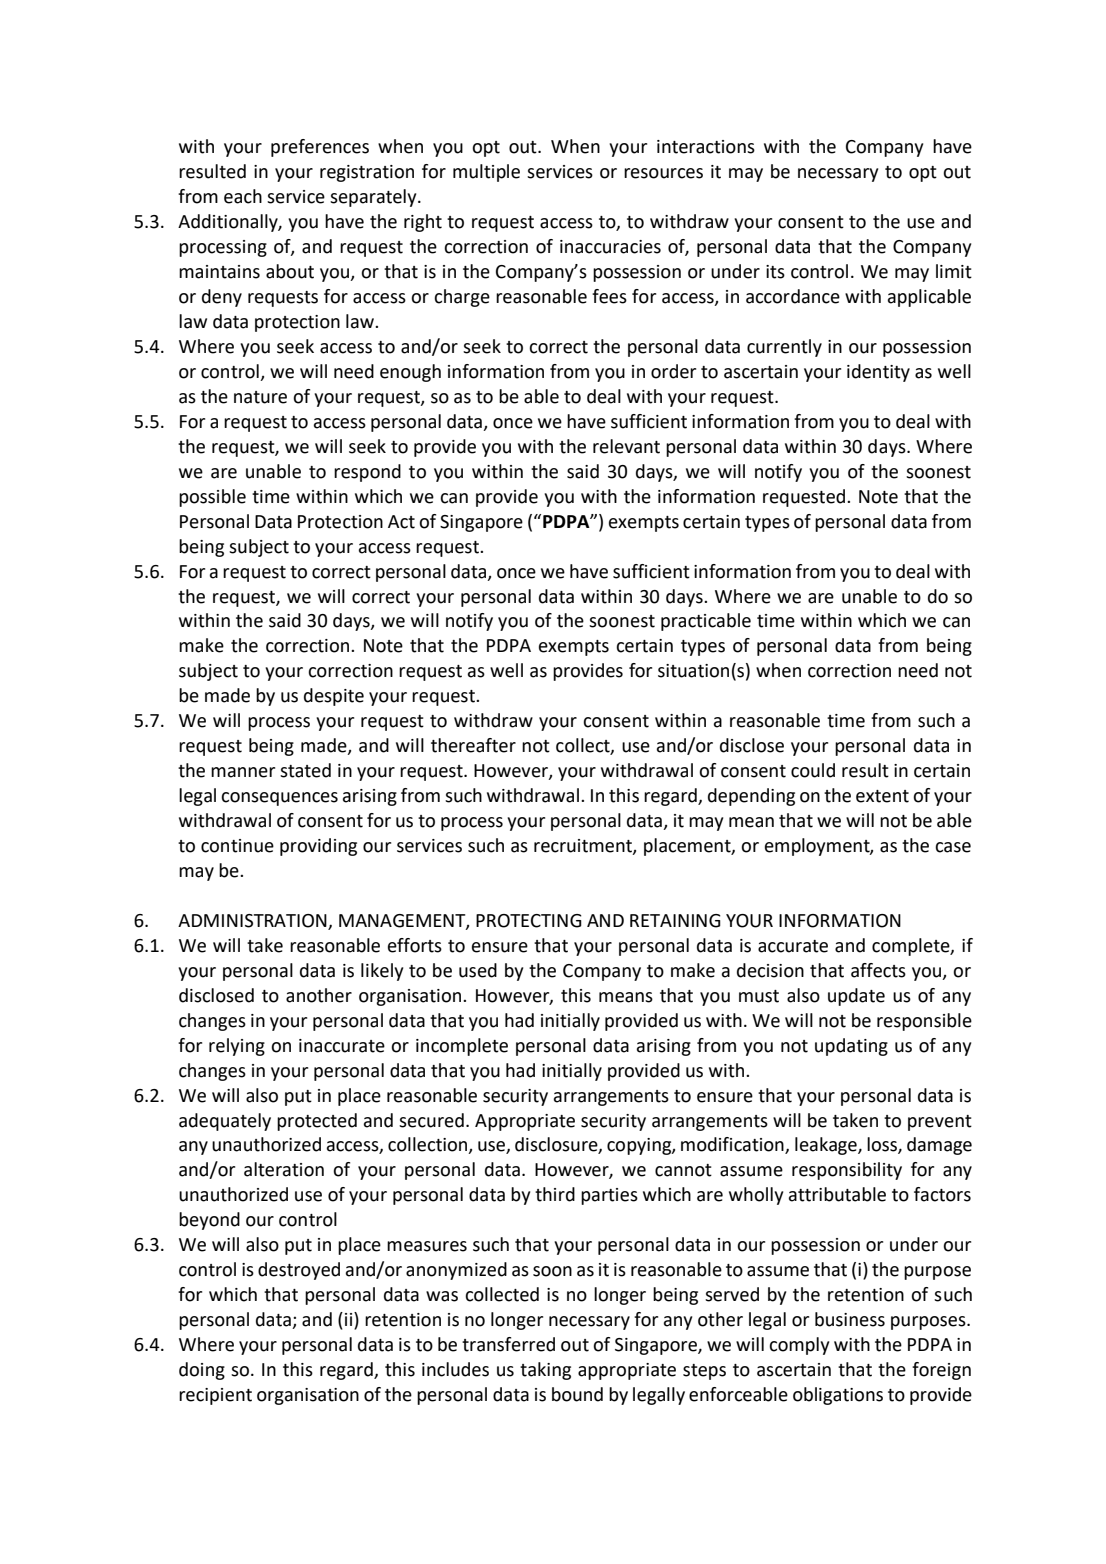  What do you see at coordinates (775, 272) in the screenshot?
I see `its` at bounding box center [775, 272].
